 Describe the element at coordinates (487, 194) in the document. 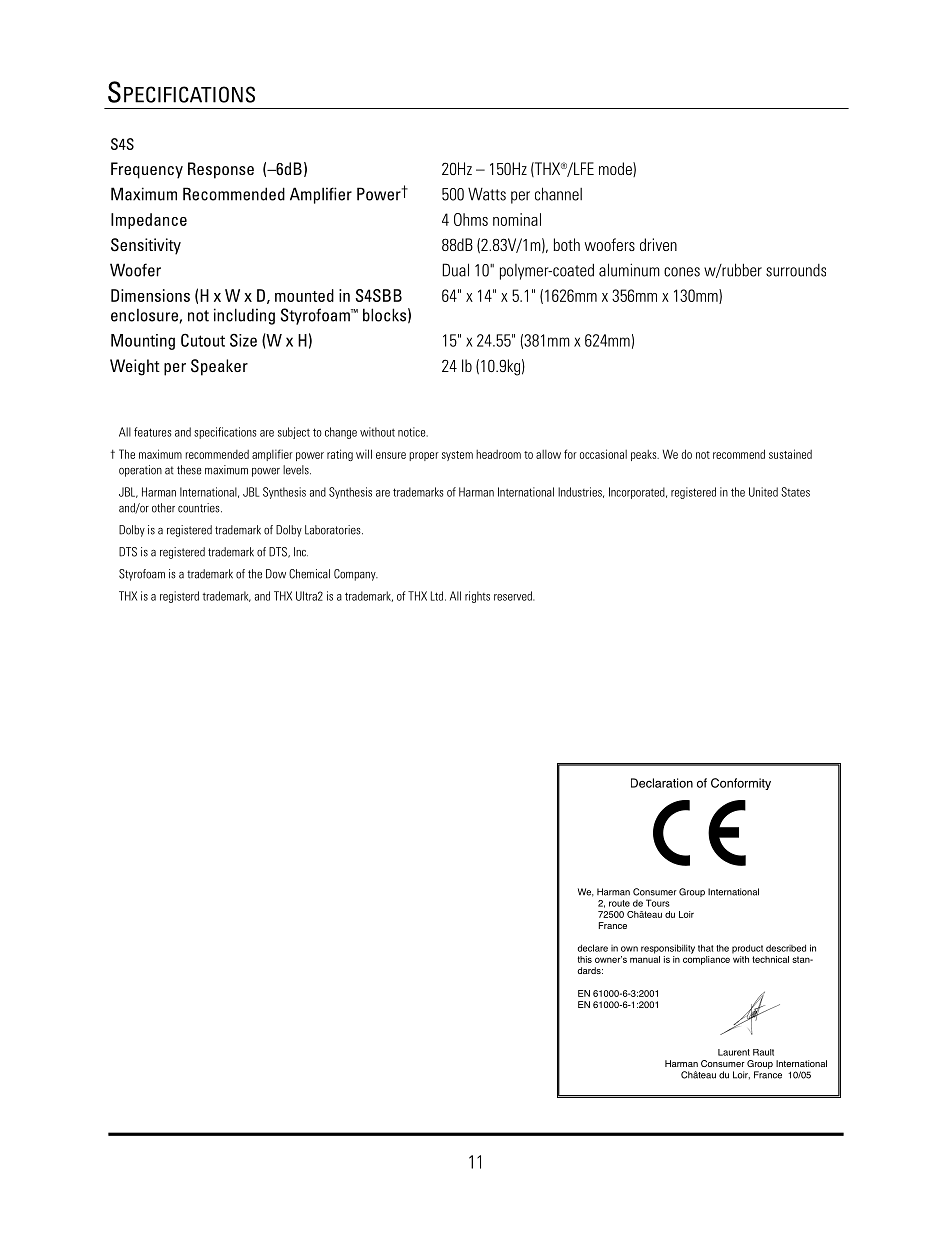

I see `Watts` at that location.
